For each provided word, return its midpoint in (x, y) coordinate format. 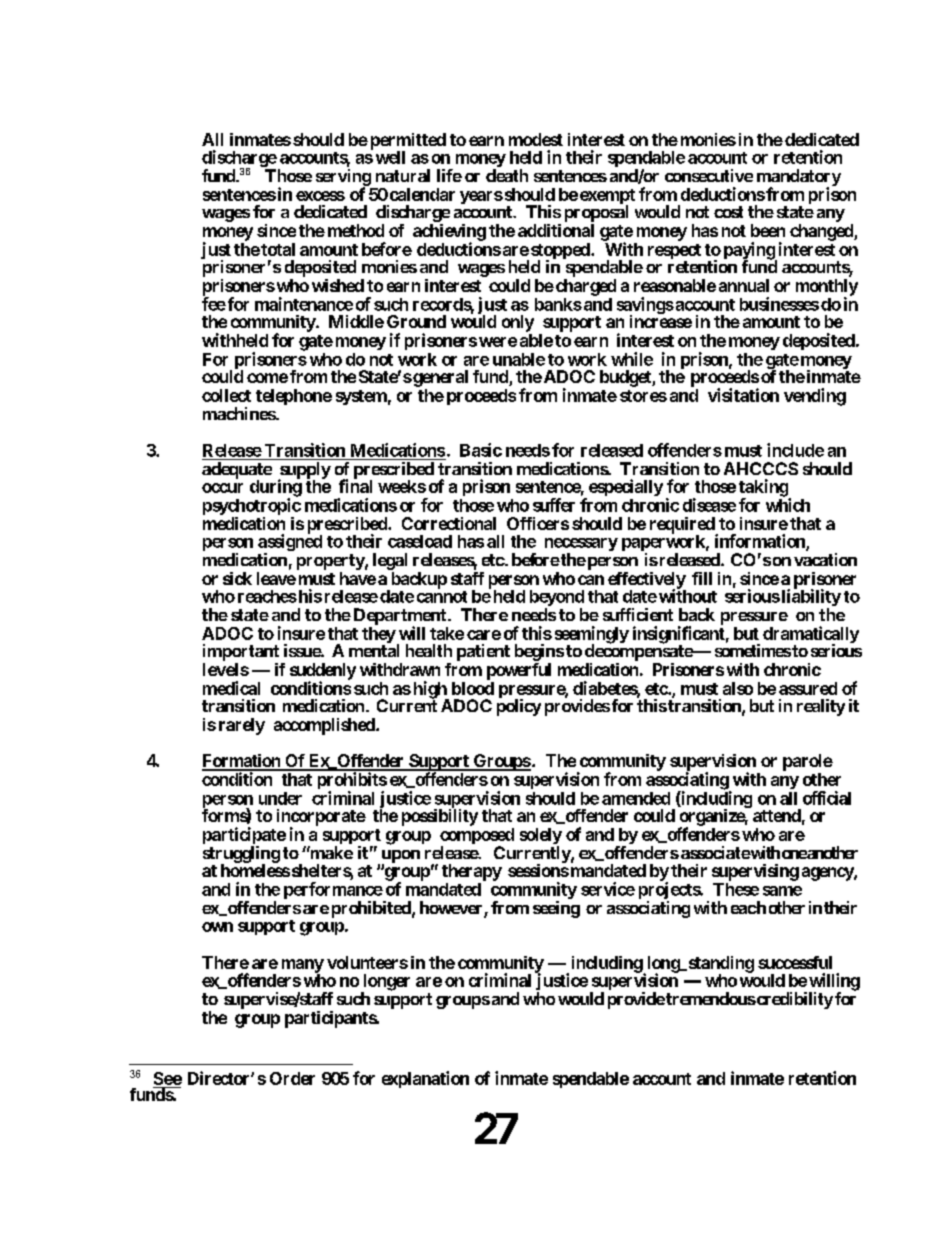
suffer (554, 505)
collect (226, 395)
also (738, 688)
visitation (743, 395)
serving (343, 178)
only (518, 323)
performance (333, 892)
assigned (290, 543)
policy (519, 707)
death (507, 175)
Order (292, 1078)
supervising (755, 872)
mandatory (799, 178)
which (788, 505)
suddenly (323, 672)
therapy (472, 872)
